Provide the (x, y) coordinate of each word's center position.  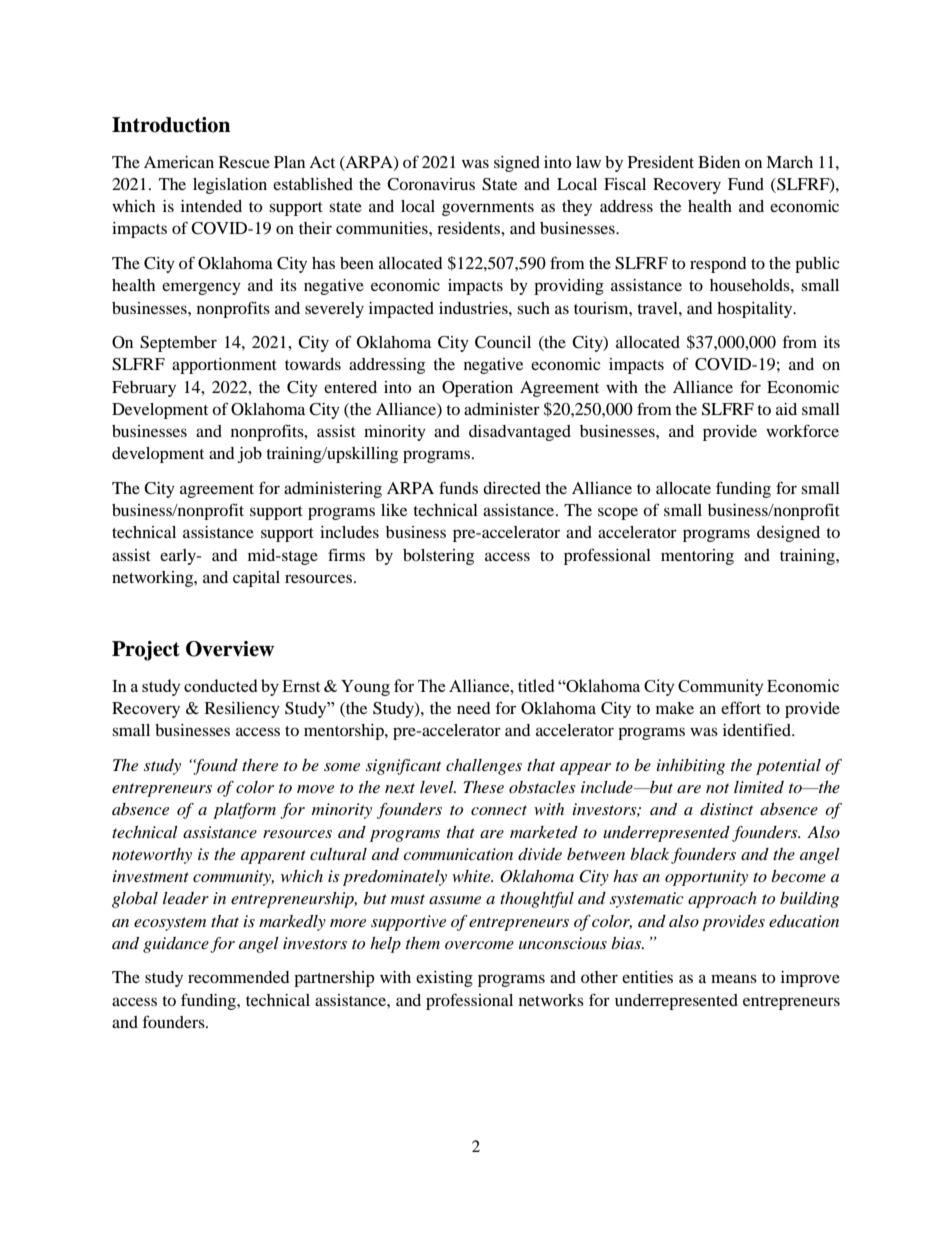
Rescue (244, 162)
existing (444, 979)
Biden (719, 162)
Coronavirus (431, 184)
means (734, 978)
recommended (239, 977)
